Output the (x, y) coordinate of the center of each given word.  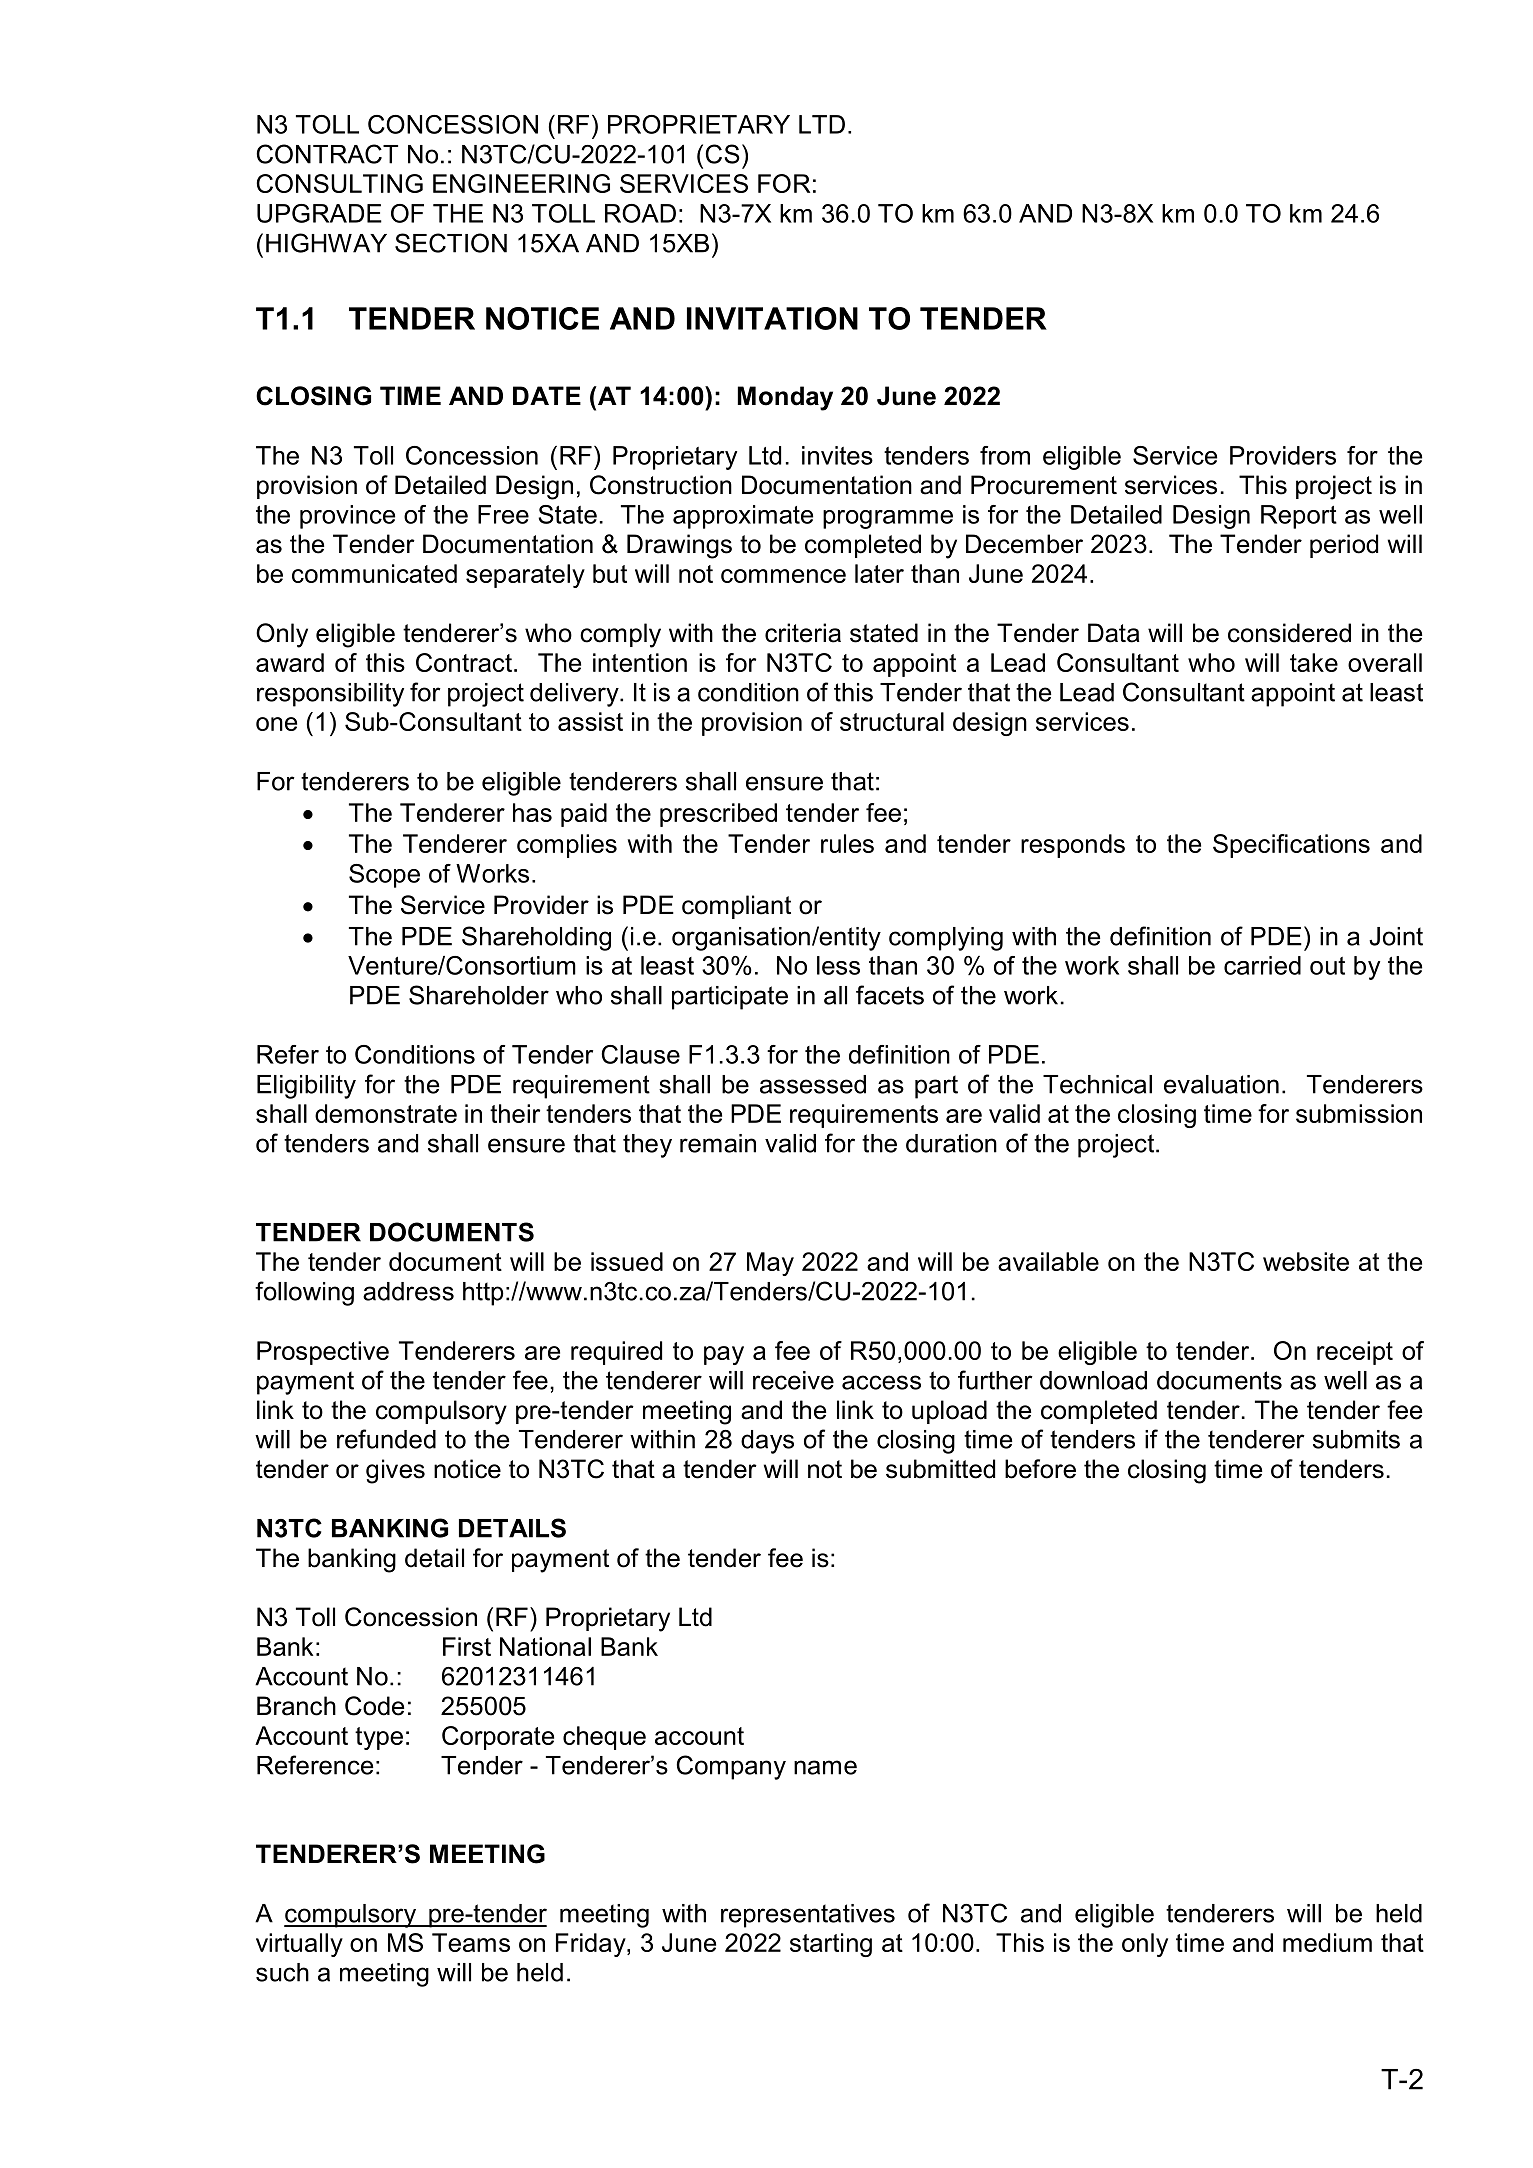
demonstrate (386, 1113)
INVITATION (772, 318)
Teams (471, 1942)
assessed (813, 1084)
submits (1356, 1439)
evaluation (1221, 1084)
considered (1289, 633)
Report (1299, 517)
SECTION (451, 243)
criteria (803, 633)
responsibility (330, 695)
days (767, 1442)
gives (395, 1471)
